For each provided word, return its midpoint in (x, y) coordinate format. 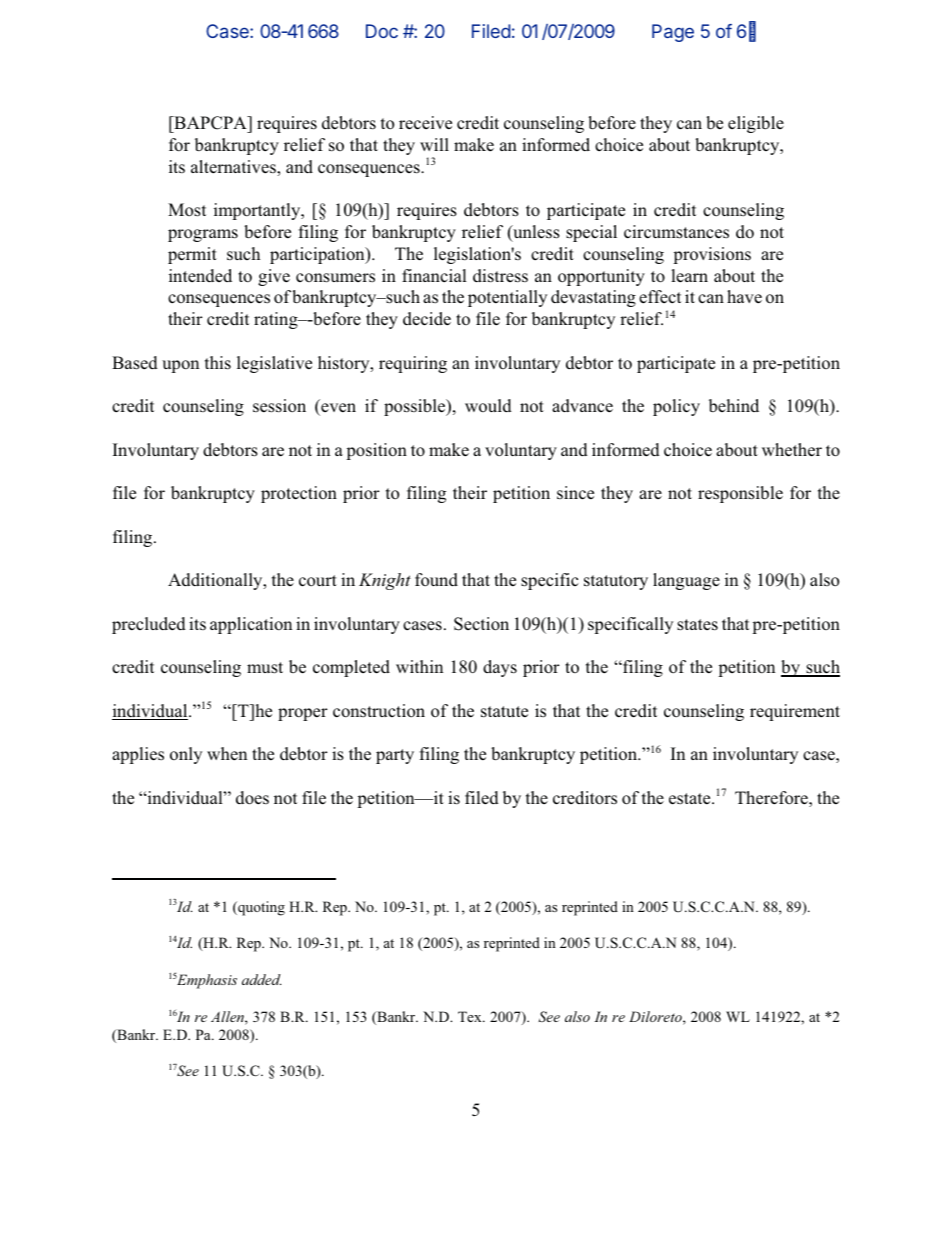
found (436, 580)
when (227, 754)
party (395, 756)
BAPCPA (210, 123)
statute (504, 712)
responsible (740, 494)
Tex (471, 1016)
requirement (795, 712)
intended (200, 275)
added (262, 979)
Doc (382, 31)
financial (434, 275)
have (744, 297)
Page (673, 33)
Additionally (216, 581)
